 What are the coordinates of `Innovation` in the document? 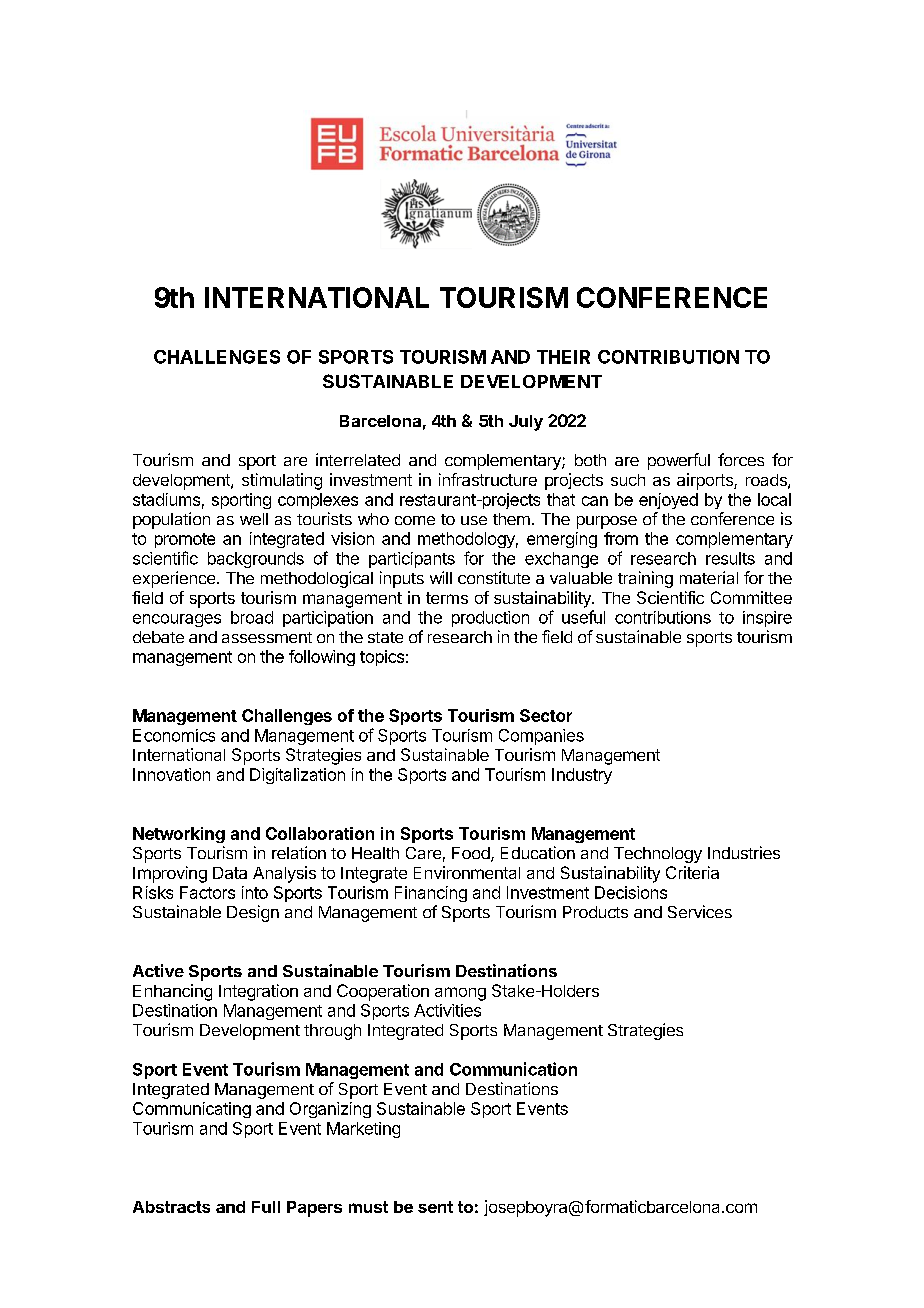 It's located at (171, 774).
